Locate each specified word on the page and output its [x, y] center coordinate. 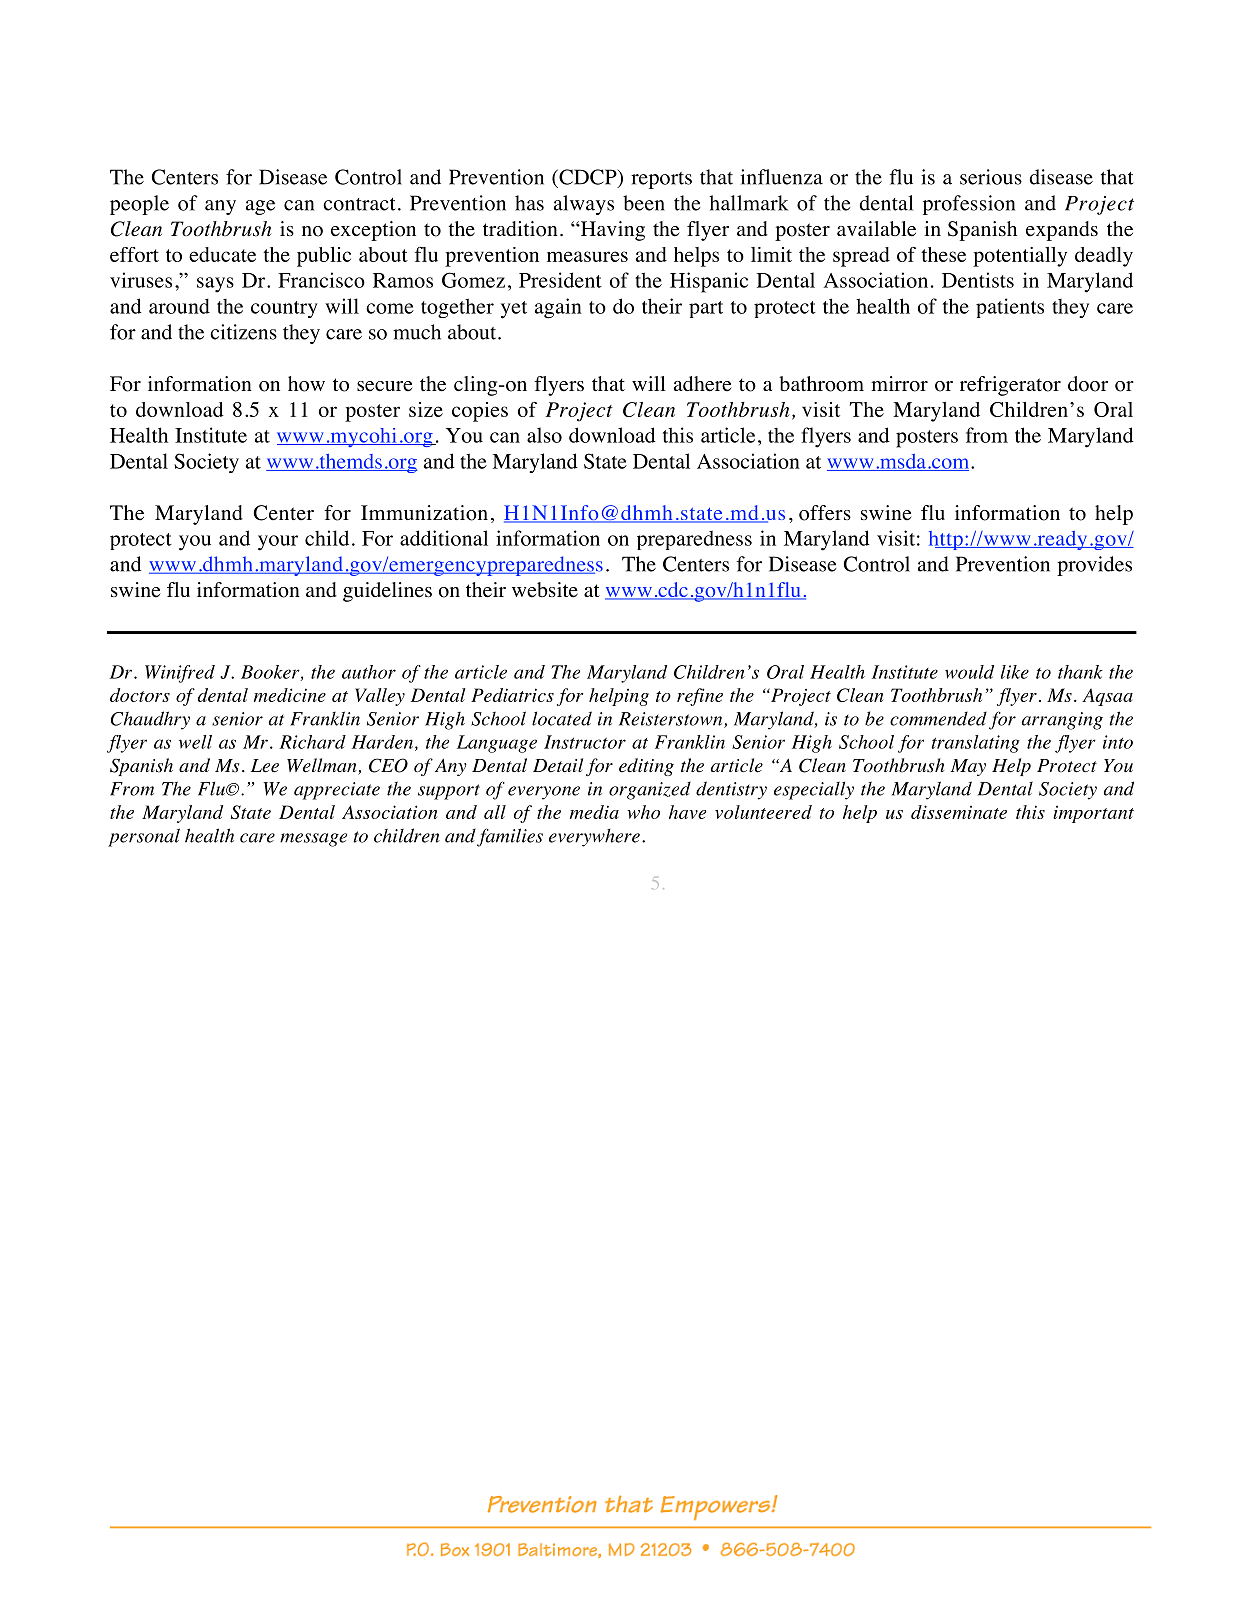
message [313, 840]
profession [969, 205]
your [278, 543]
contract [359, 204]
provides [1094, 566]
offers [825, 513]
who [643, 812]
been [644, 203]
